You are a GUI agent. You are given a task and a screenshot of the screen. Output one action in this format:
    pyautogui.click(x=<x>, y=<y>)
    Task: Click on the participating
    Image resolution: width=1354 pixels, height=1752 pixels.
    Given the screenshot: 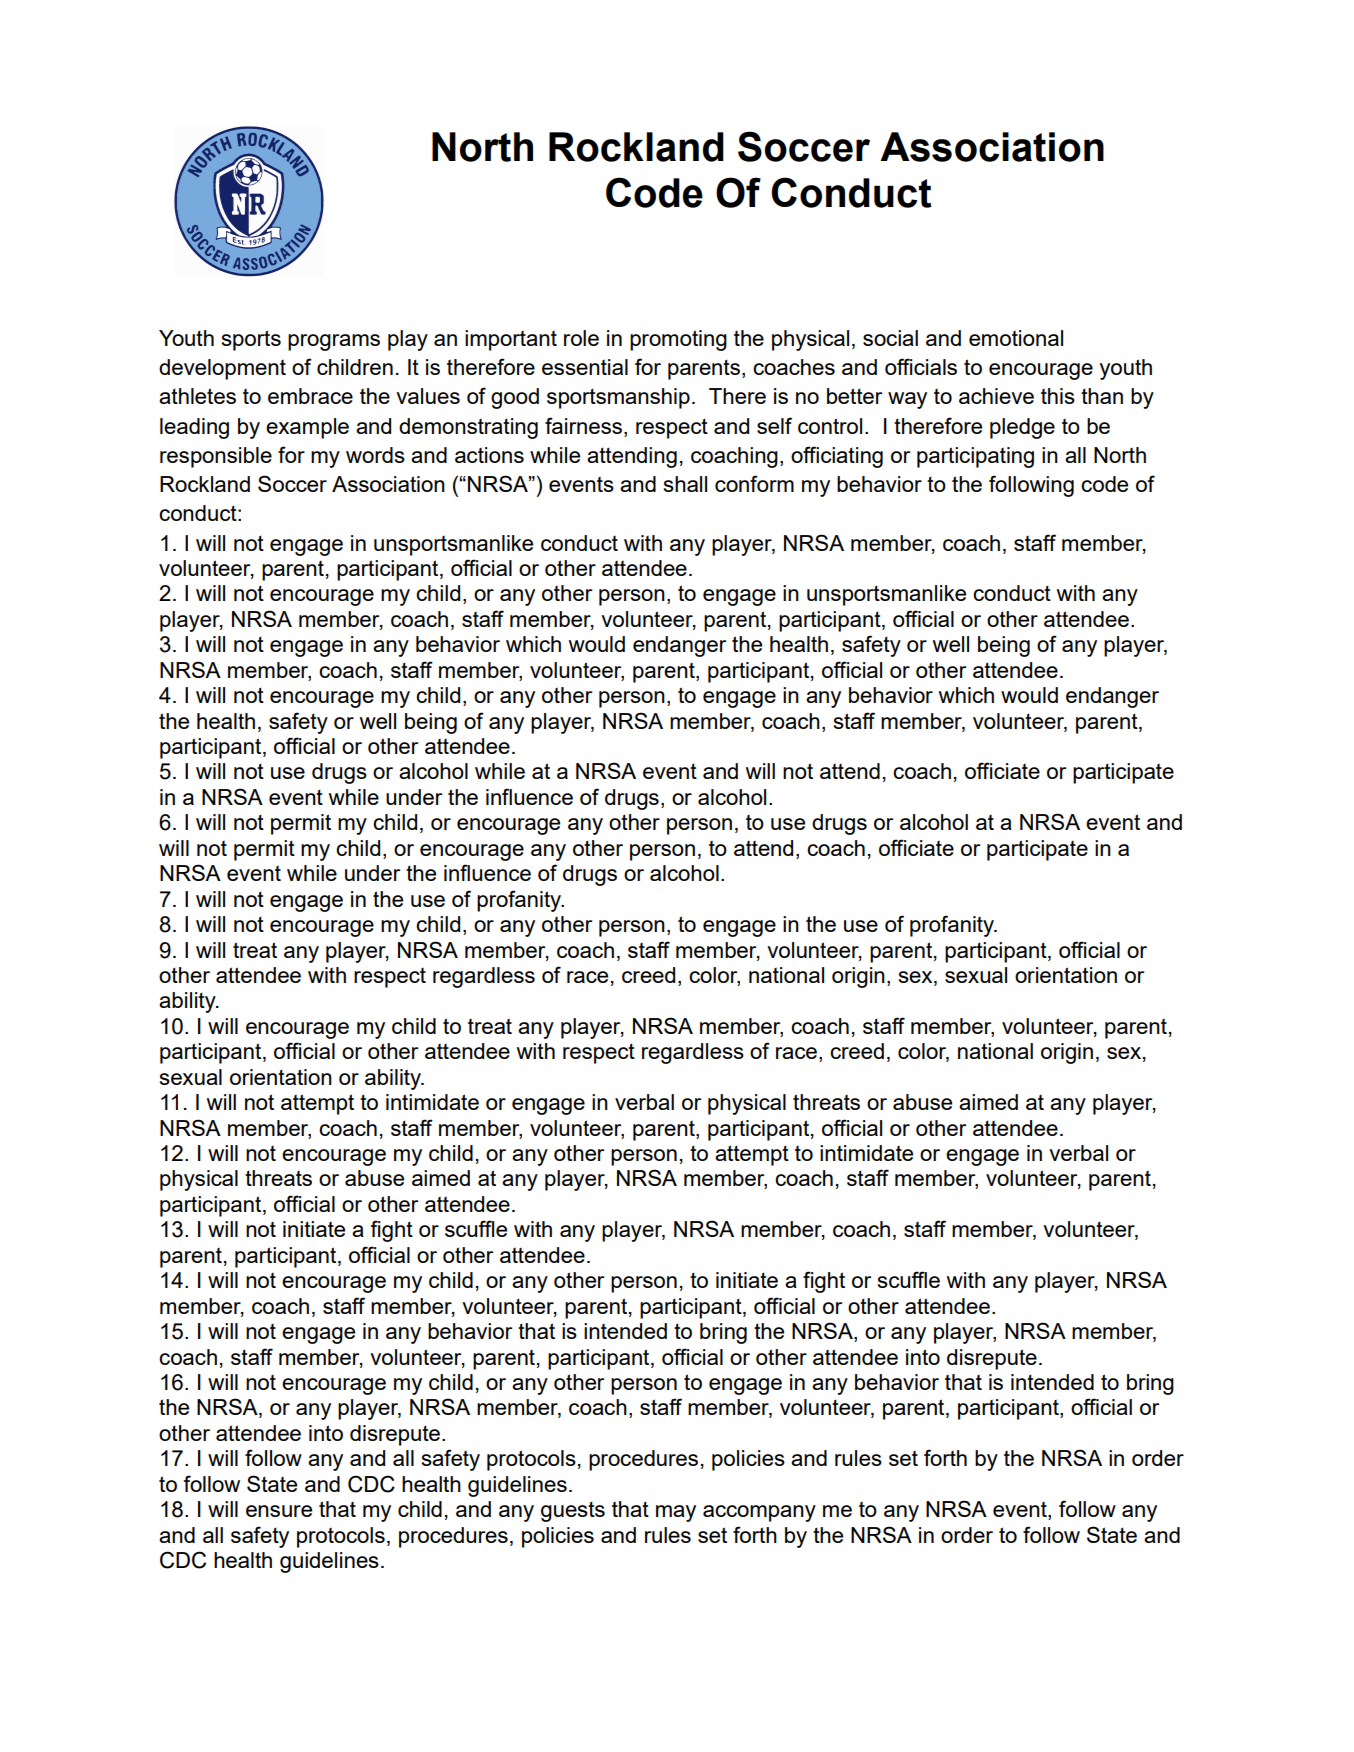 What is the action you would take?
    pyautogui.click(x=975, y=457)
